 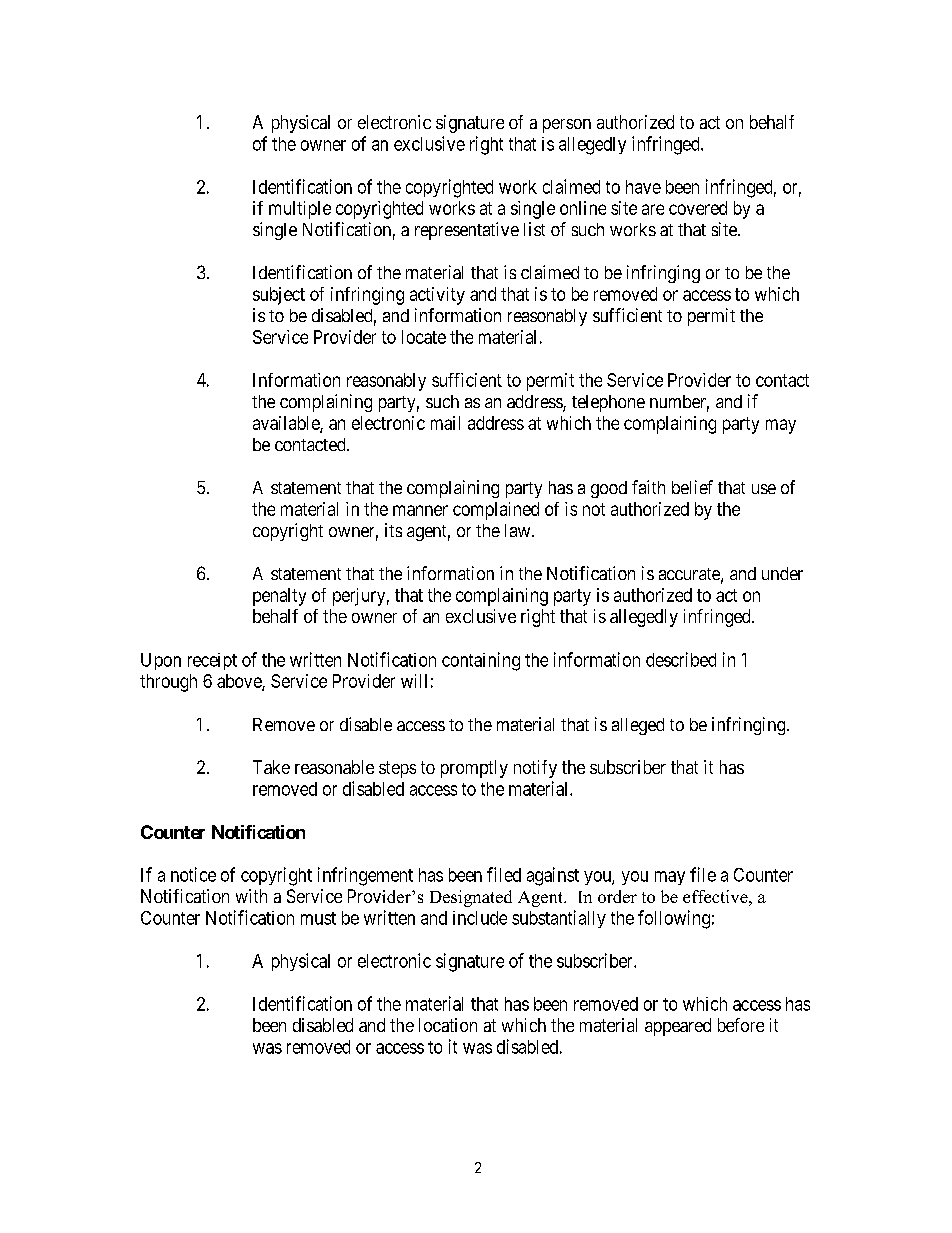 I want to click on promptly, so click(x=474, y=769).
